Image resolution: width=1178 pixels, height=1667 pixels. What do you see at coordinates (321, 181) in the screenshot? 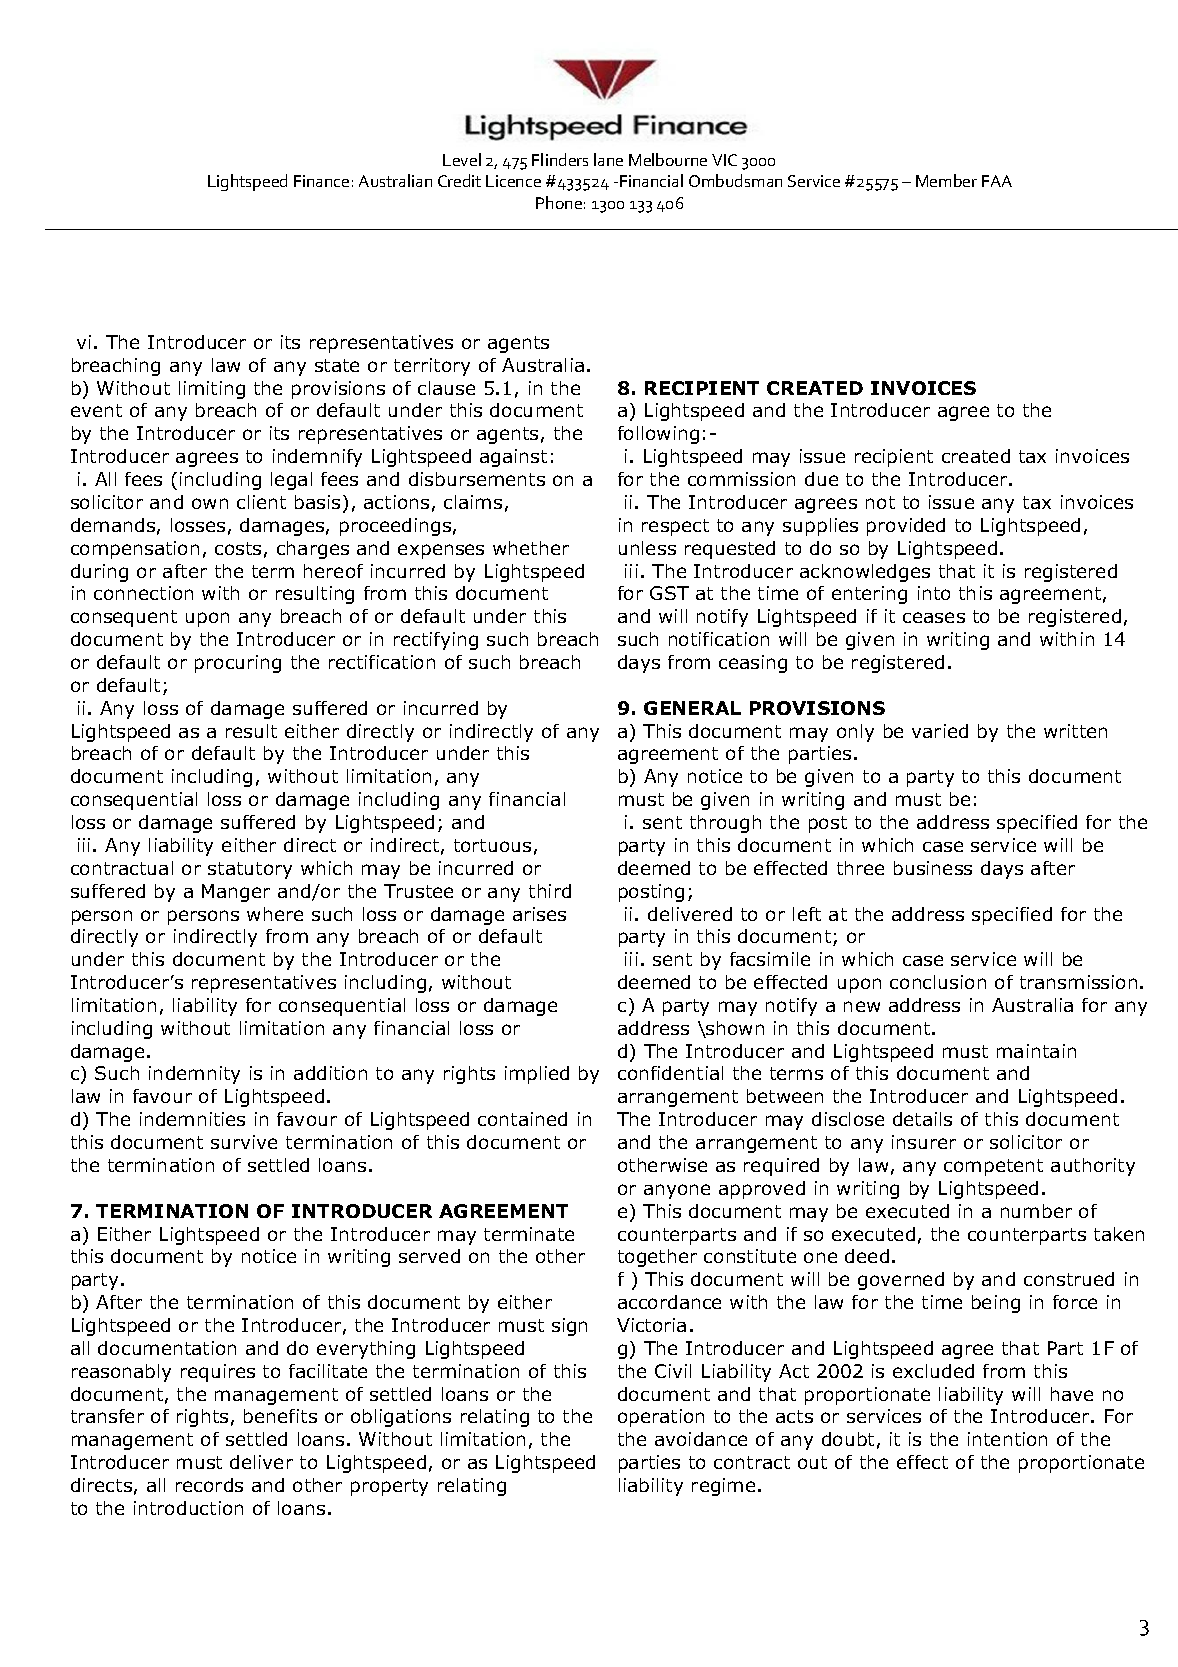
I see `Finance` at bounding box center [321, 181].
